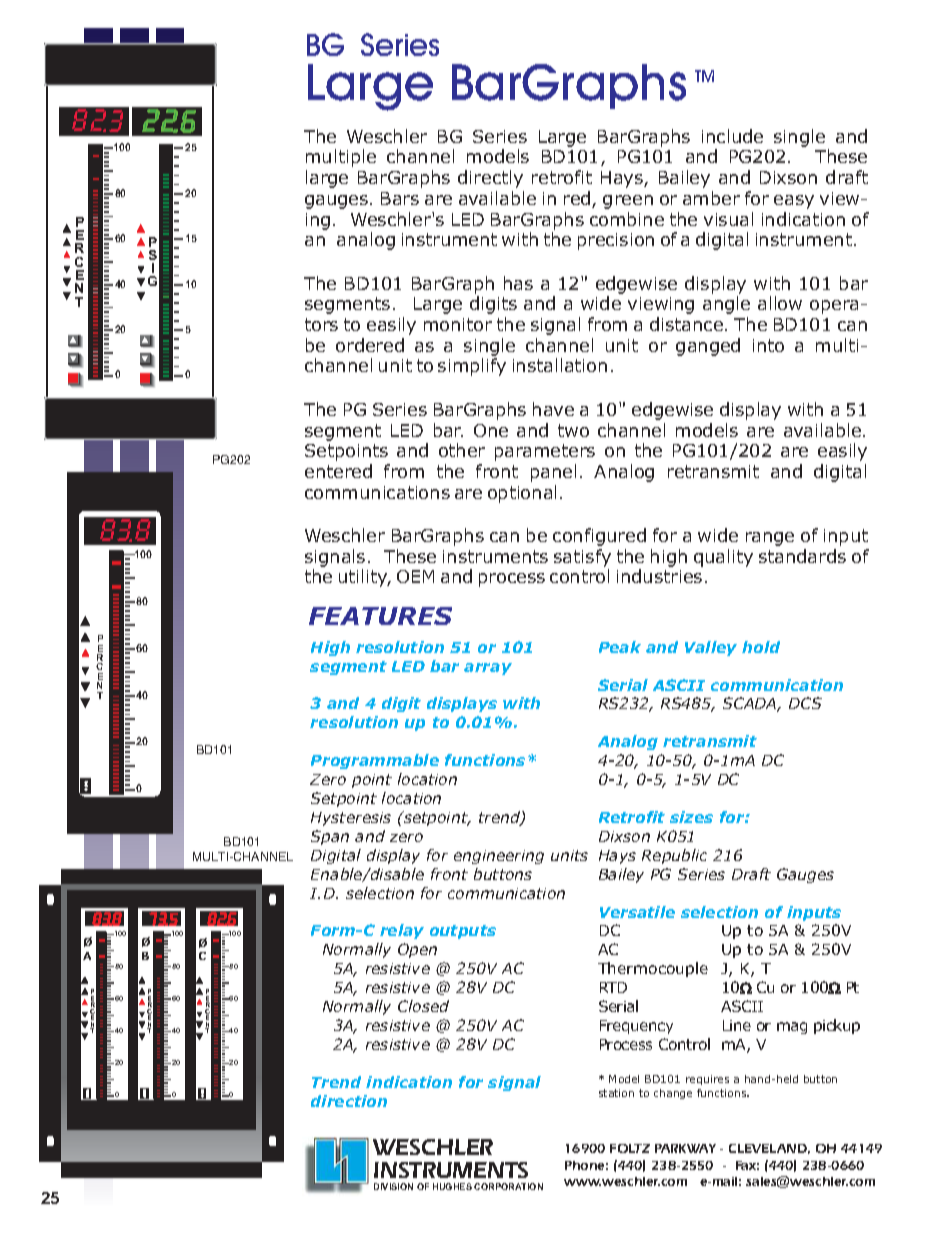  I want to click on sizes, so click(691, 817).
